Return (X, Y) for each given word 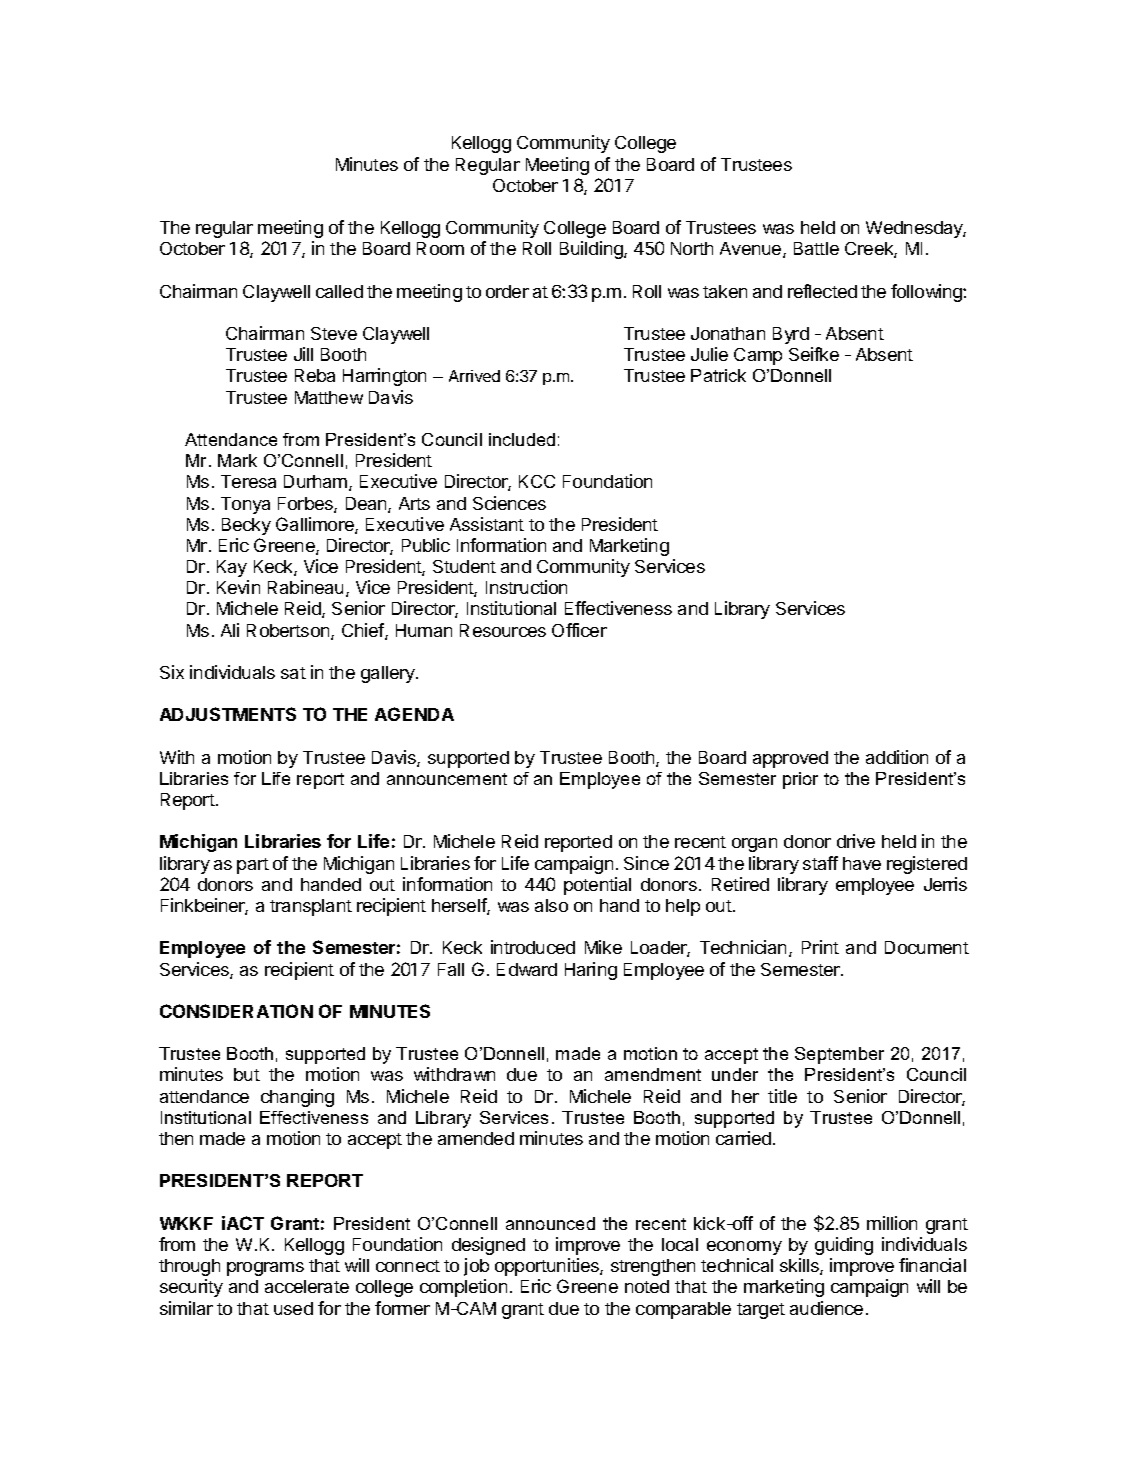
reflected (822, 291)
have (862, 863)
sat (293, 673)
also (551, 905)
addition (897, 757)
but (247, 1074)
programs (265, 1269)
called (339, 291)
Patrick (718, 375)
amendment (653, 1074)
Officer (579, 630)
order (507, 291)
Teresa (248, 481)
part (253, 866)
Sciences (509, 503)
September (839, 1055)
